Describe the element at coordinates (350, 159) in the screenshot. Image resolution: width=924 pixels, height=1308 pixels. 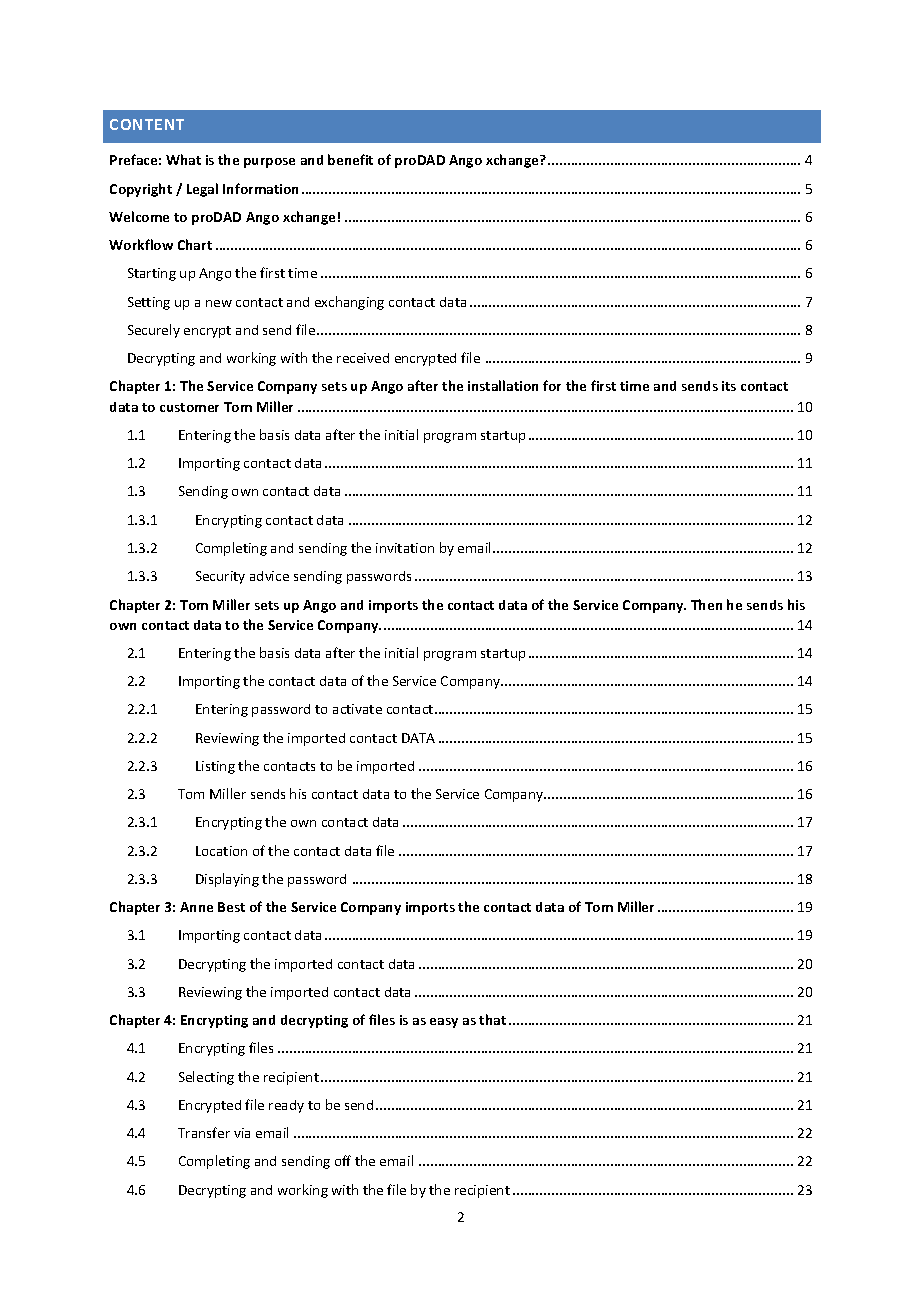
I see `benefit` at that location.
